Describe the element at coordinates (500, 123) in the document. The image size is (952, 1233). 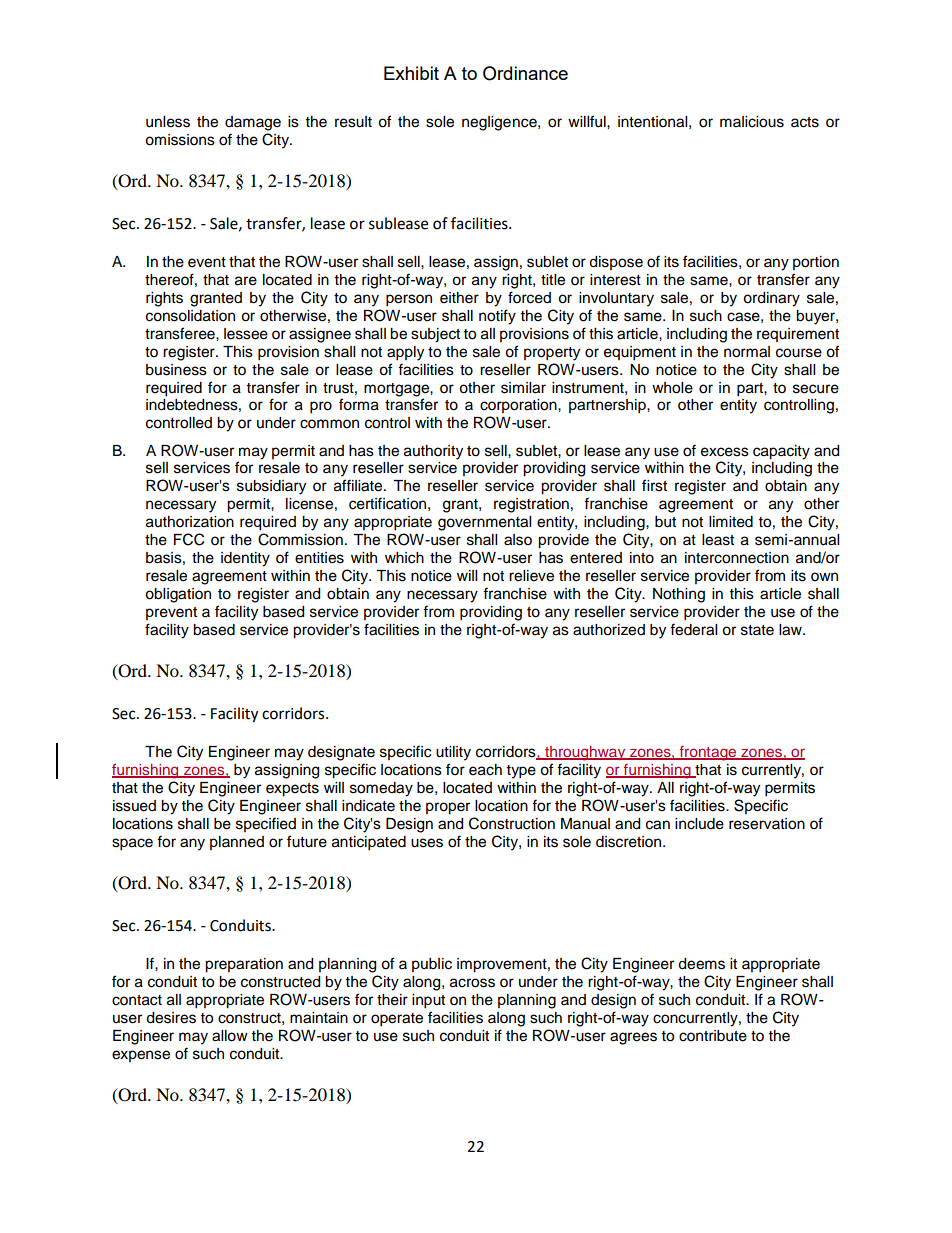
I see `negligence` at that location.
